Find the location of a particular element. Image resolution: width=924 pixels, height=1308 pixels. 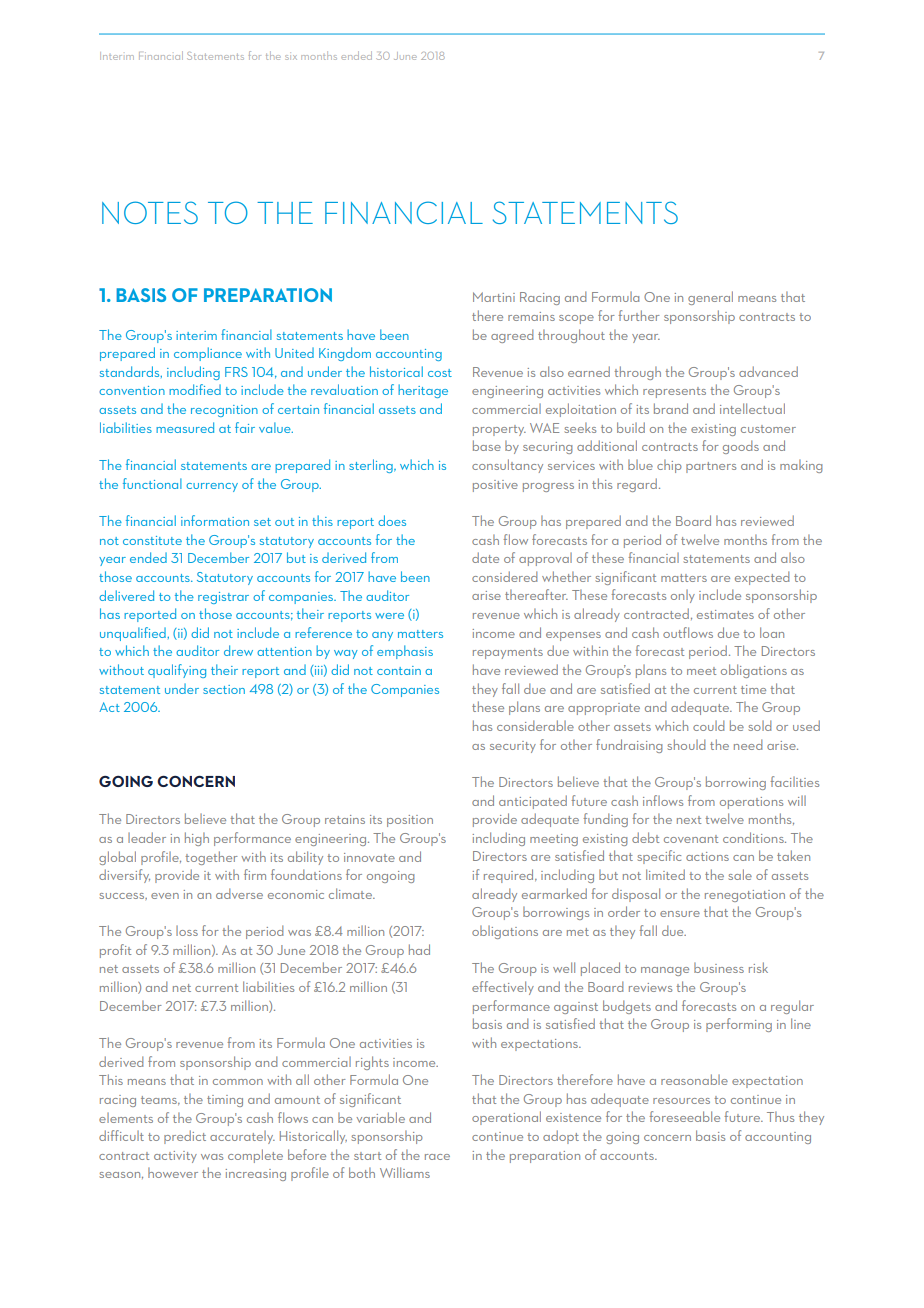

cost is located at coordinates (440, 373).
